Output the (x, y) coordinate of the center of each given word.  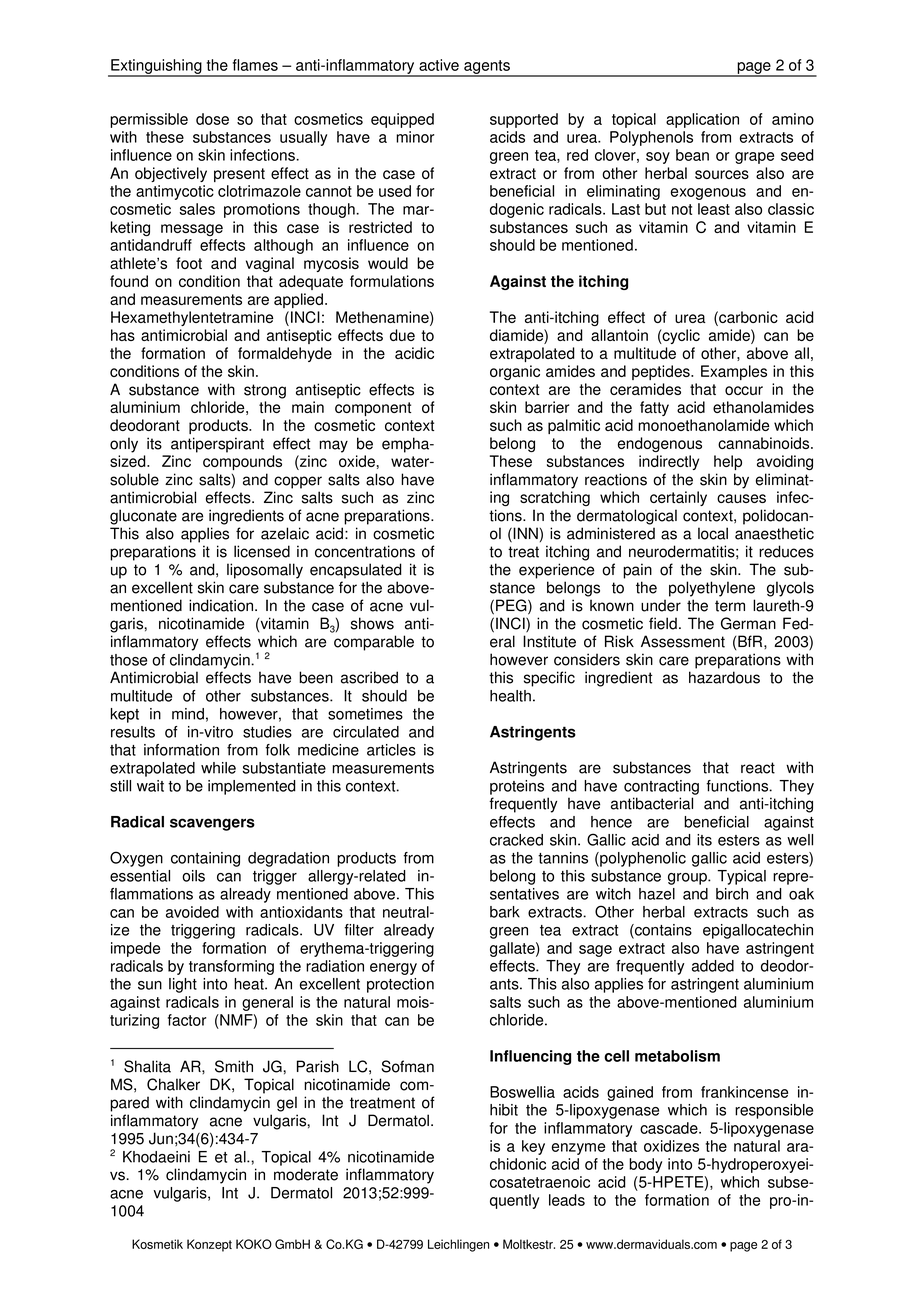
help (728, 462)
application (702, 120)
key (533, 1147)
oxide (357, 461)
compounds (242, 462)
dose (212, 119)
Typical (741, 877)
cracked (516, 840)
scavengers (212, 824)
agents (487, 68)
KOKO (254, 1244)
